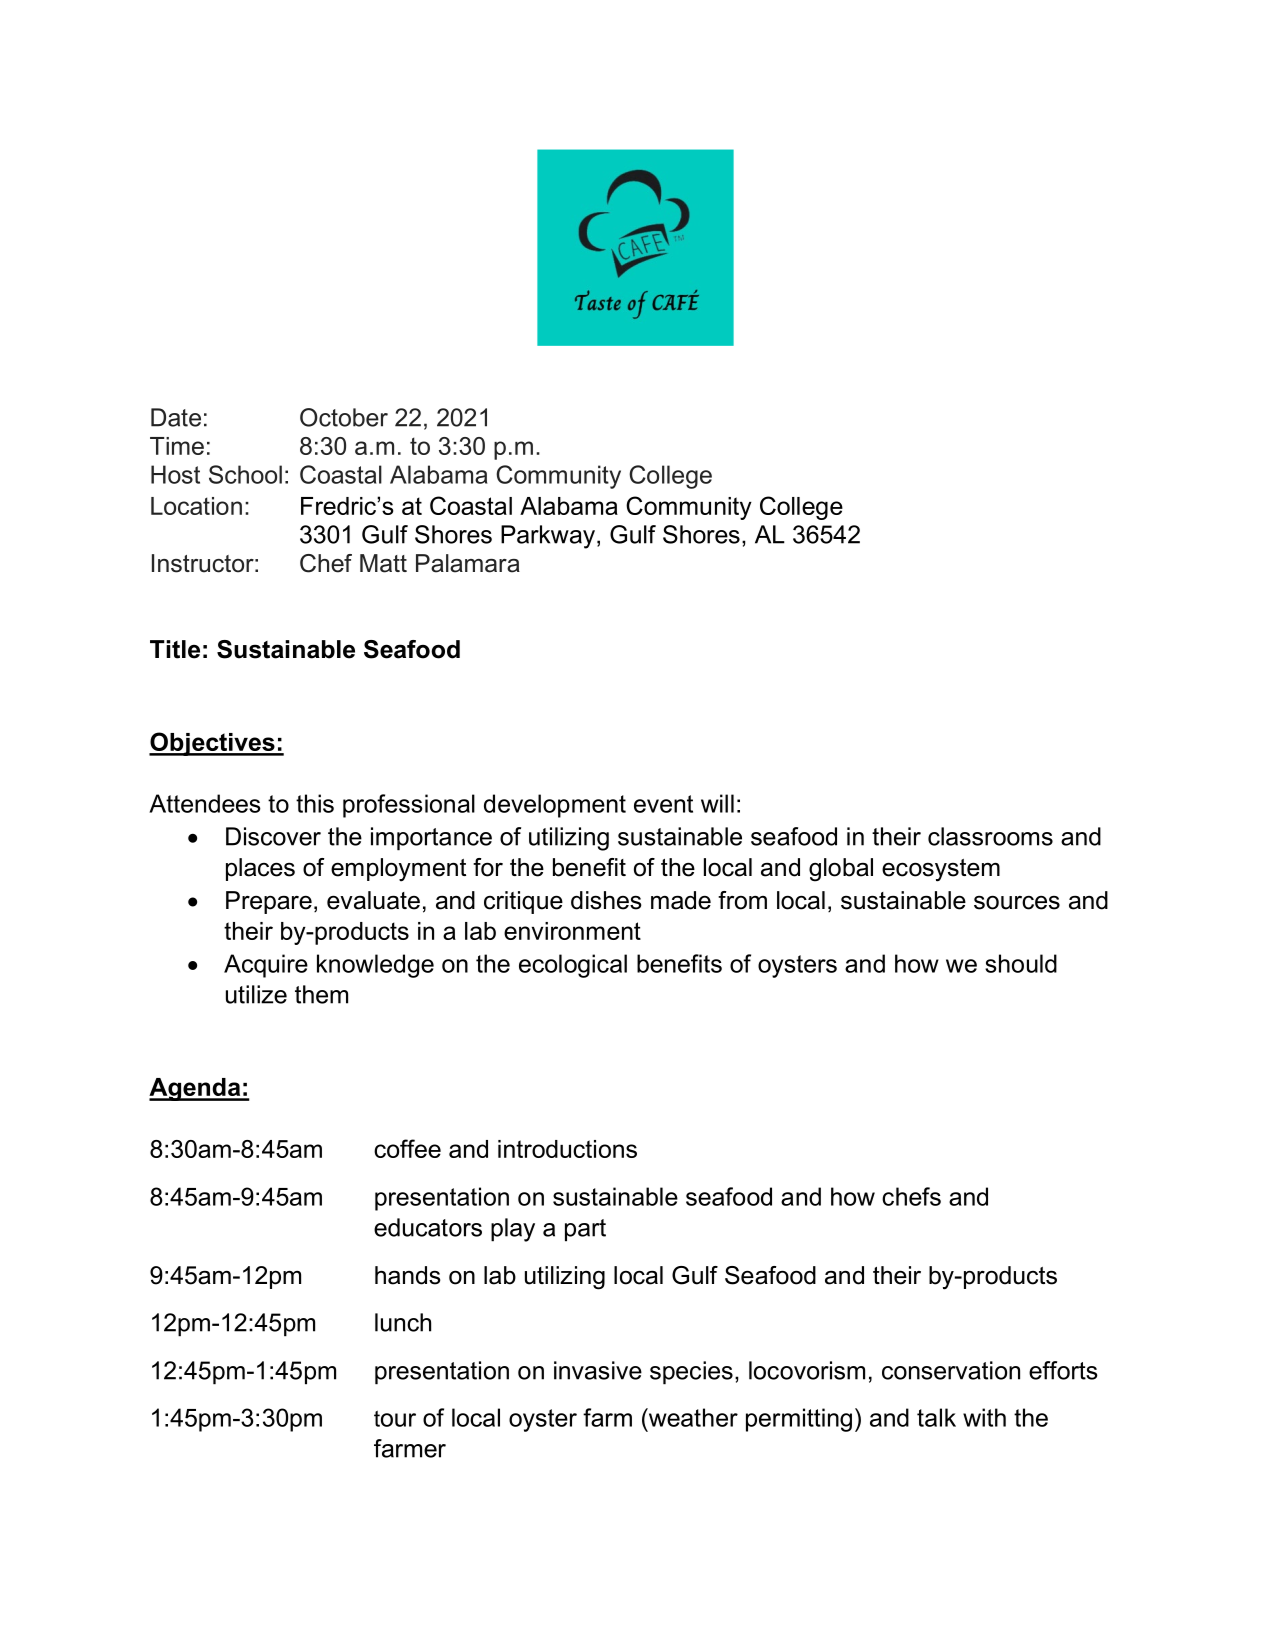  What do you see at coordinates (383, 563) in the document?
I see `Matt` at bounding box center [383, 563].
